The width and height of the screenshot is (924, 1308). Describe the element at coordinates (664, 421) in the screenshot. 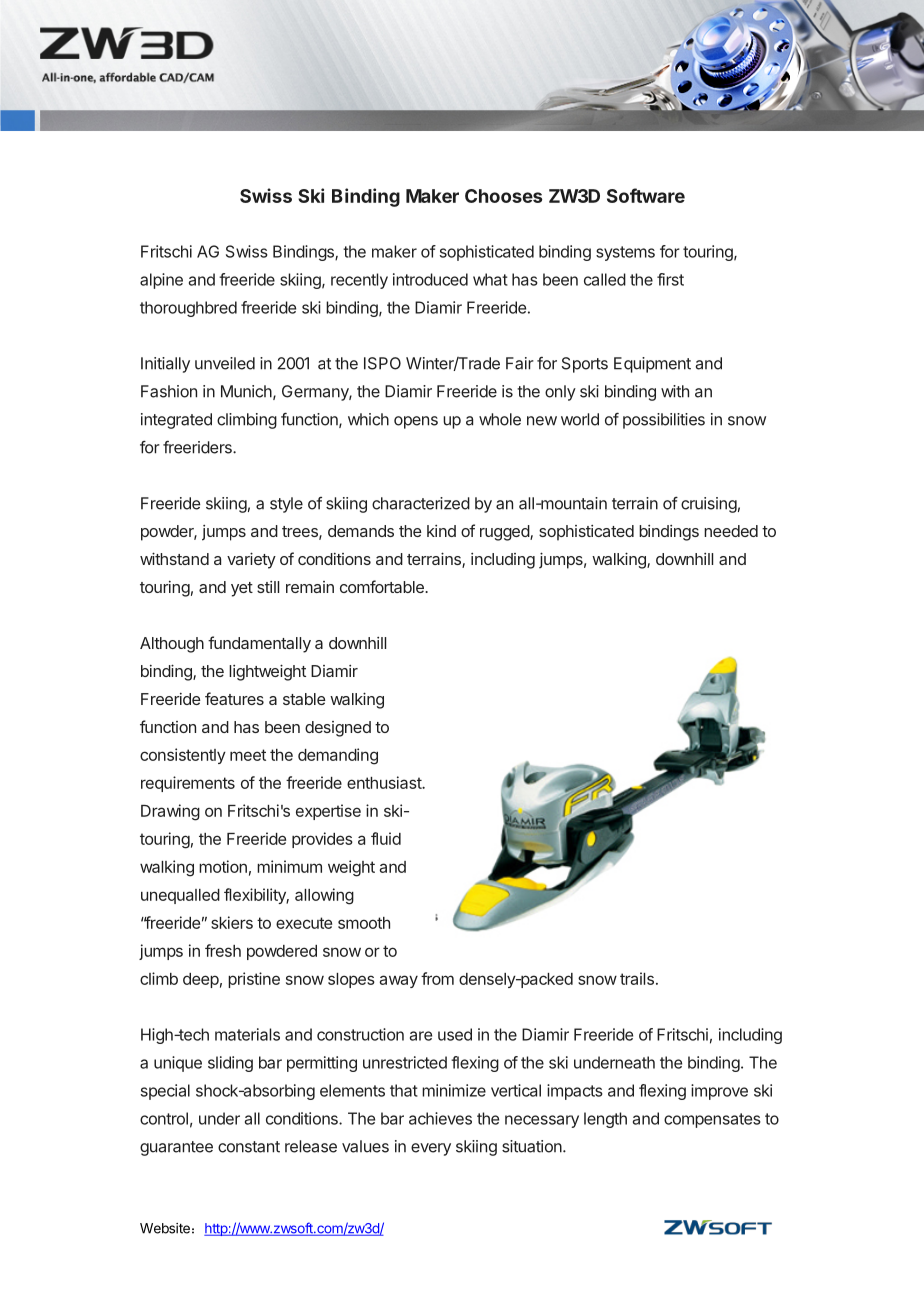

I see `possibilities` at that location.
